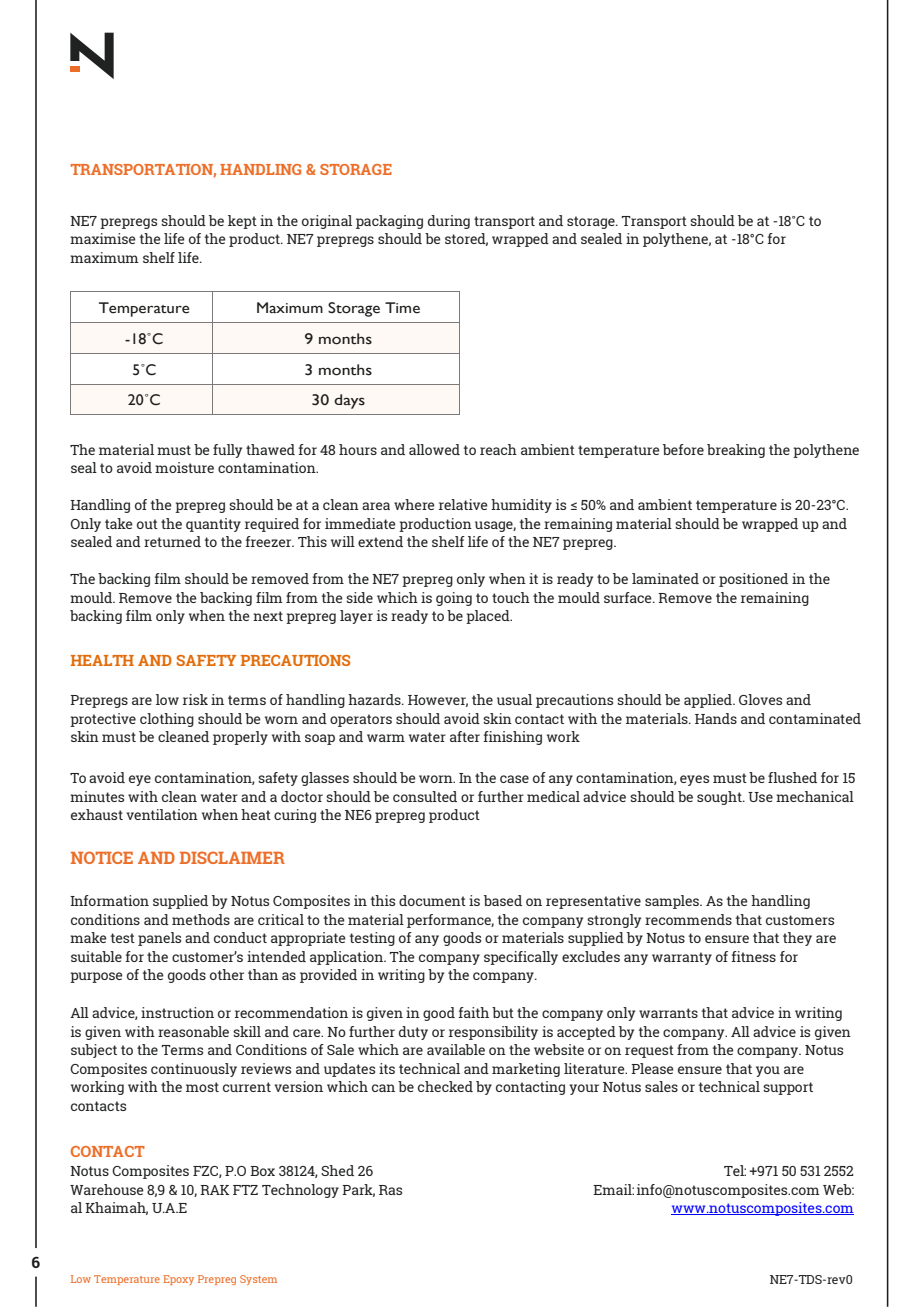 This screenshot has width=924, height=1307. Describe the element at coordinates (736, 451) in the screenshot. I see `breaking` at that location.
